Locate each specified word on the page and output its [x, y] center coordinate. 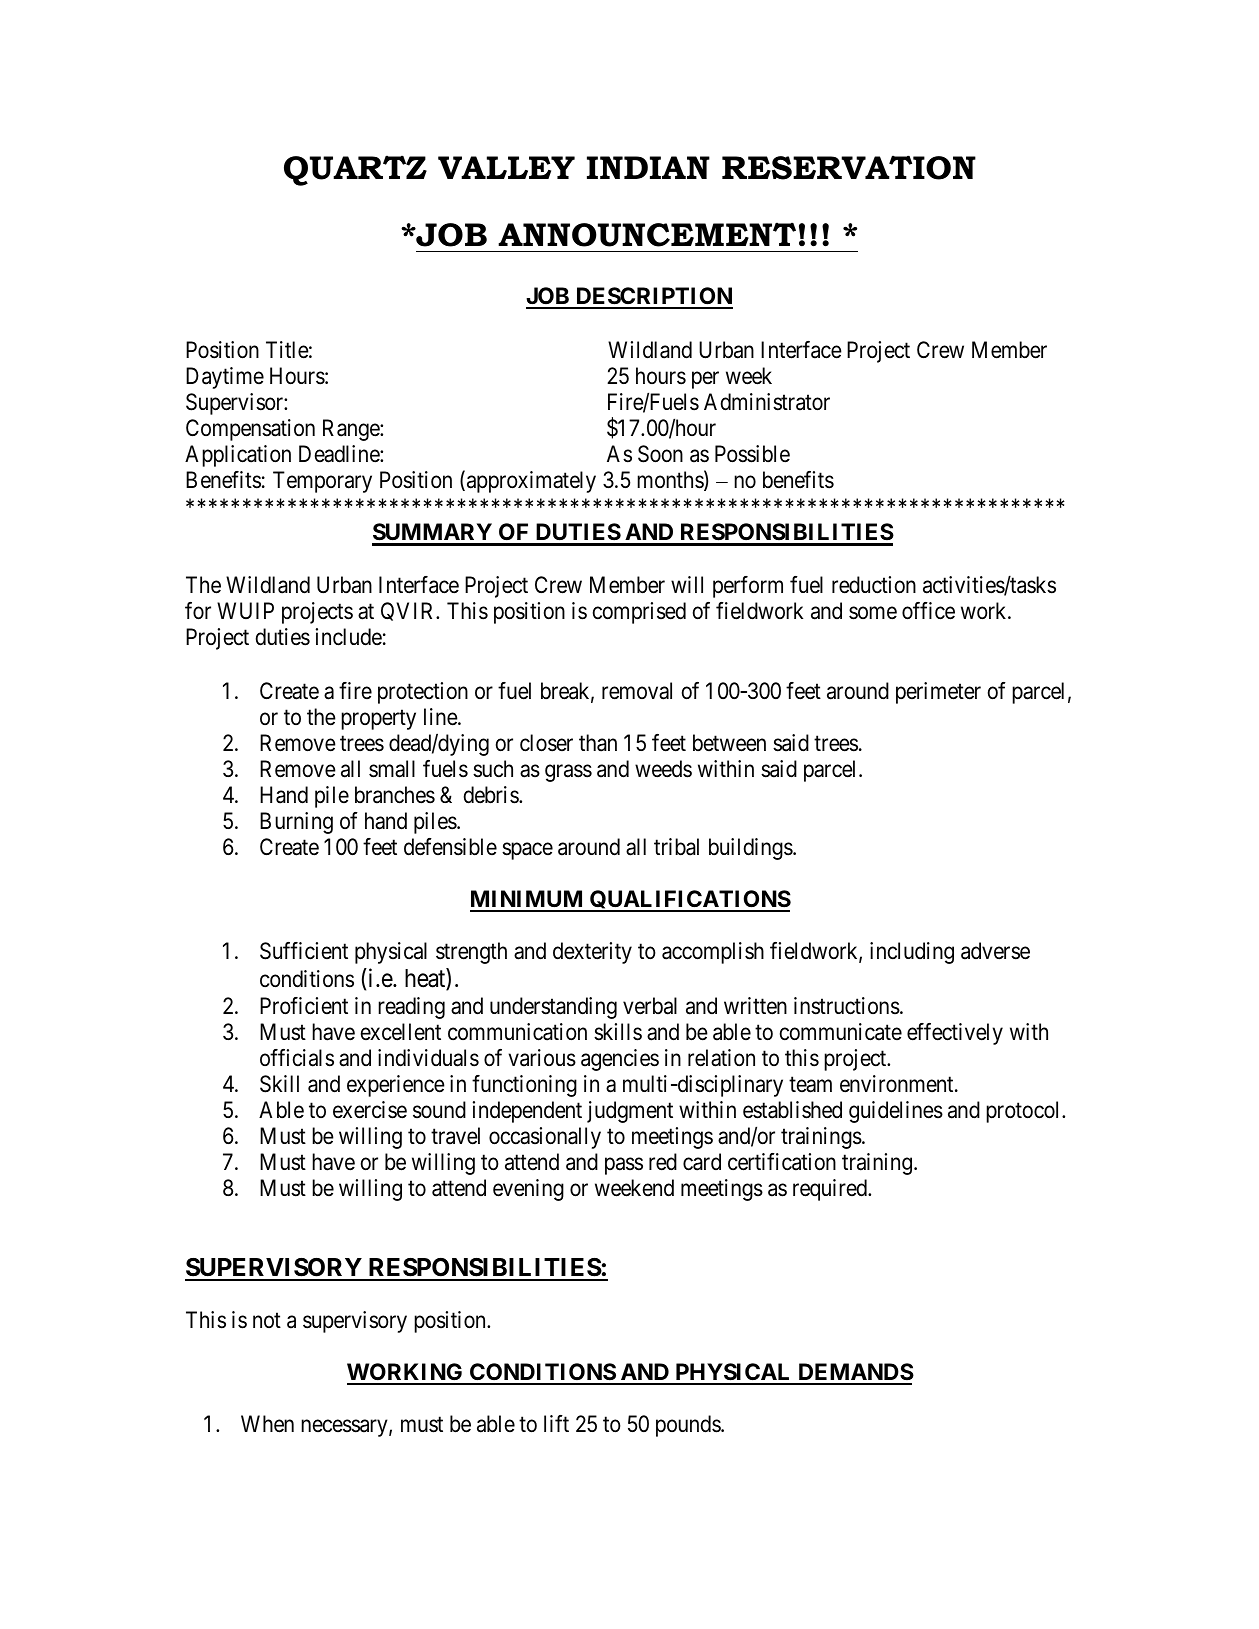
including [912, 953]
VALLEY [506, 167]
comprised [639, 613]
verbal [650, 1006]
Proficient [304, 1006]
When [267, 1424]
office [928, 611]
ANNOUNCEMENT [647, 234]
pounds [689, 1426]
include [349, 637]
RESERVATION [849, 167]
